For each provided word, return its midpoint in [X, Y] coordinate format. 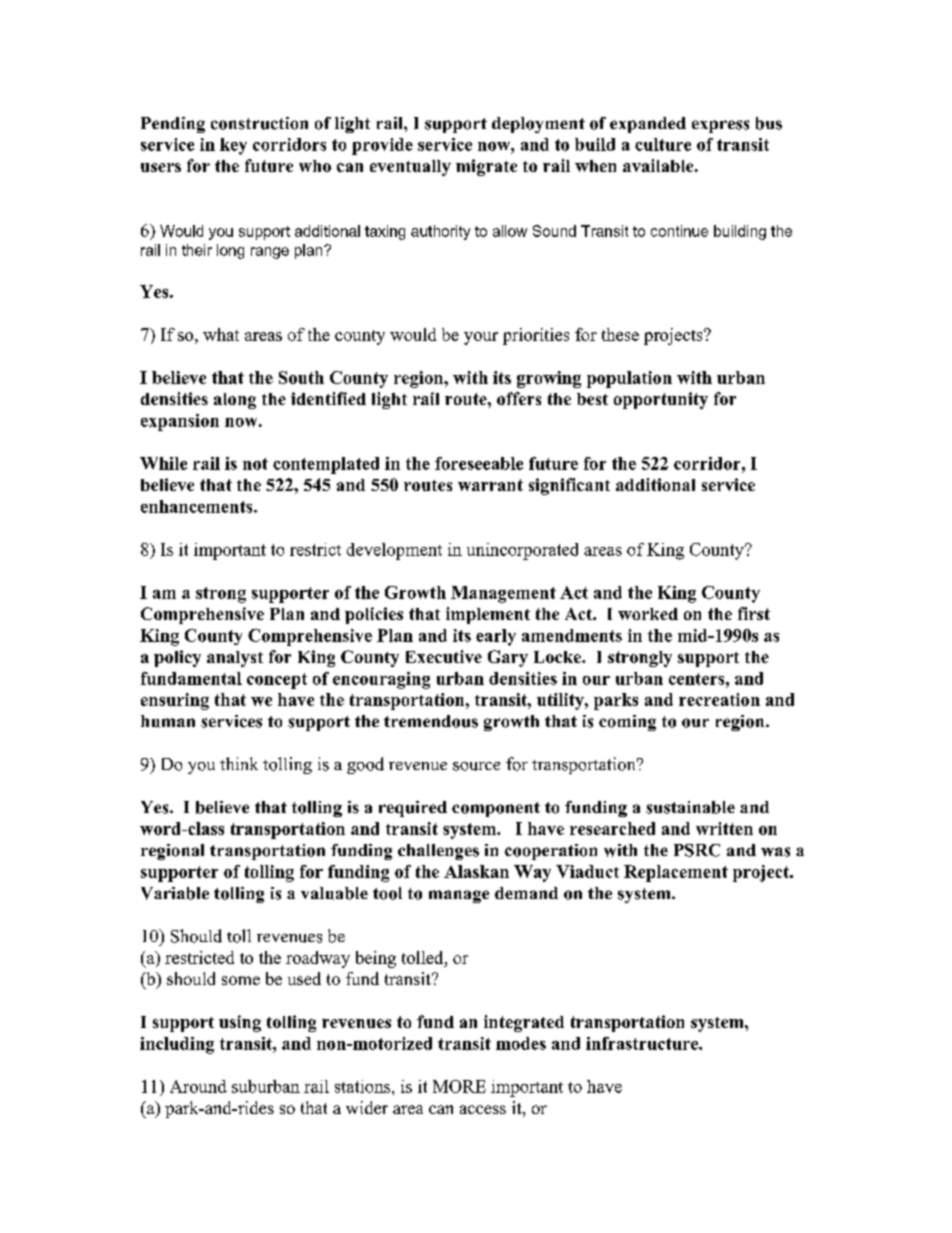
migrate [486, 167]
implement [488, 615]
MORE [459, 1086]
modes [521, 1043]
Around [198, 1086]
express [720, 126]
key [233, 146]
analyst [235, 659]
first [754, 613]
